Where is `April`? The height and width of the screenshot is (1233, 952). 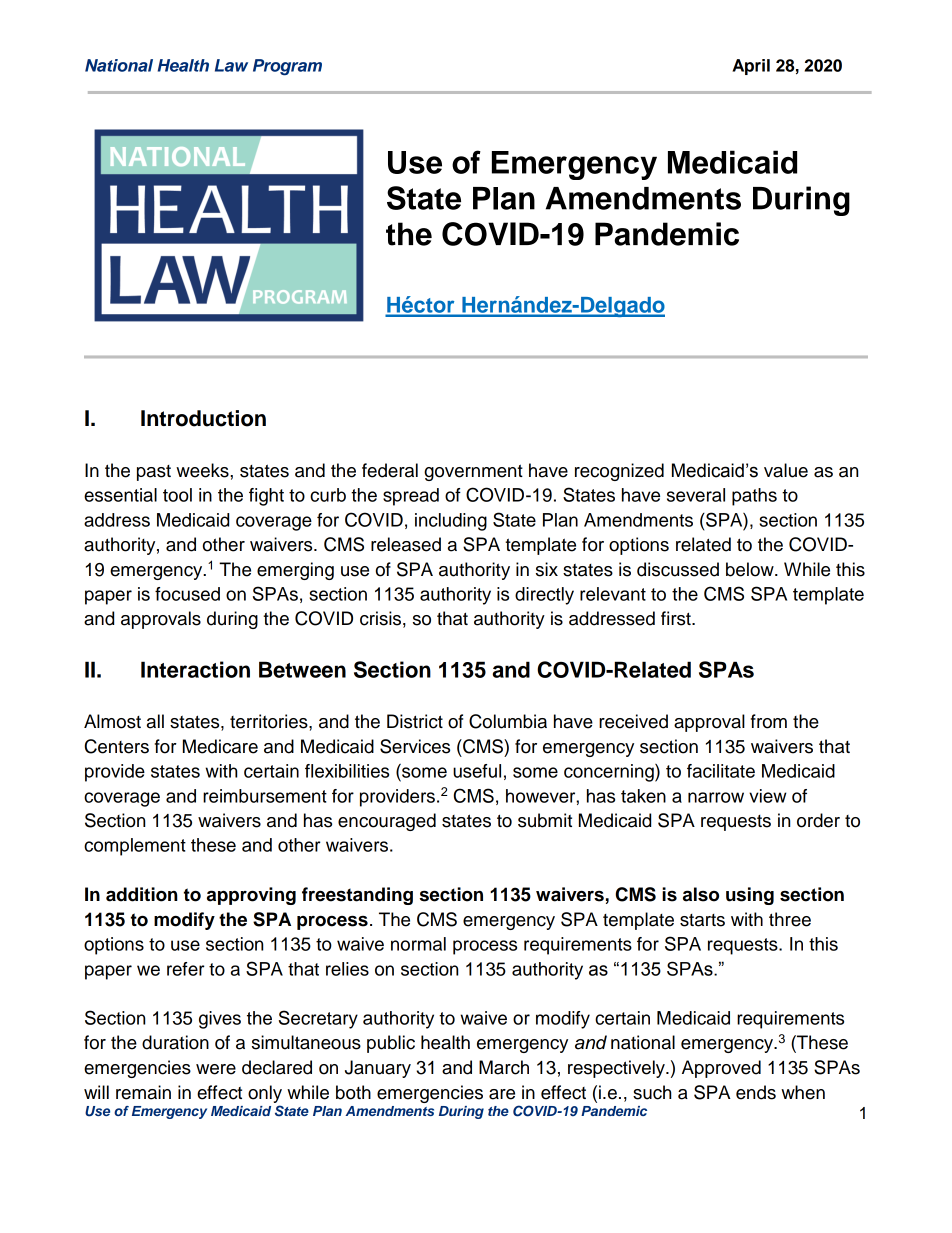
April is located at coordinates (751, 67).
